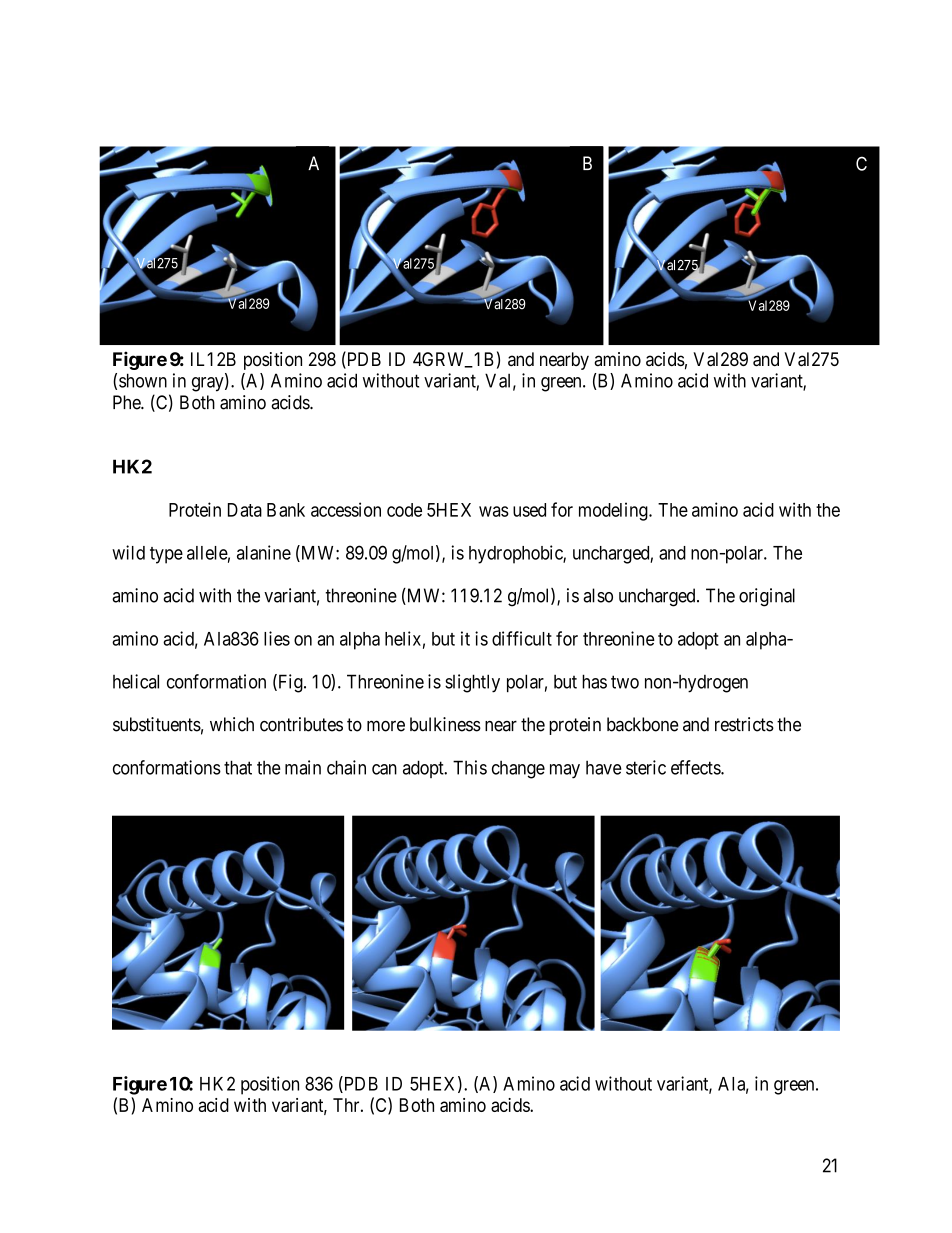  I want to click on that, so click(238, 767).
